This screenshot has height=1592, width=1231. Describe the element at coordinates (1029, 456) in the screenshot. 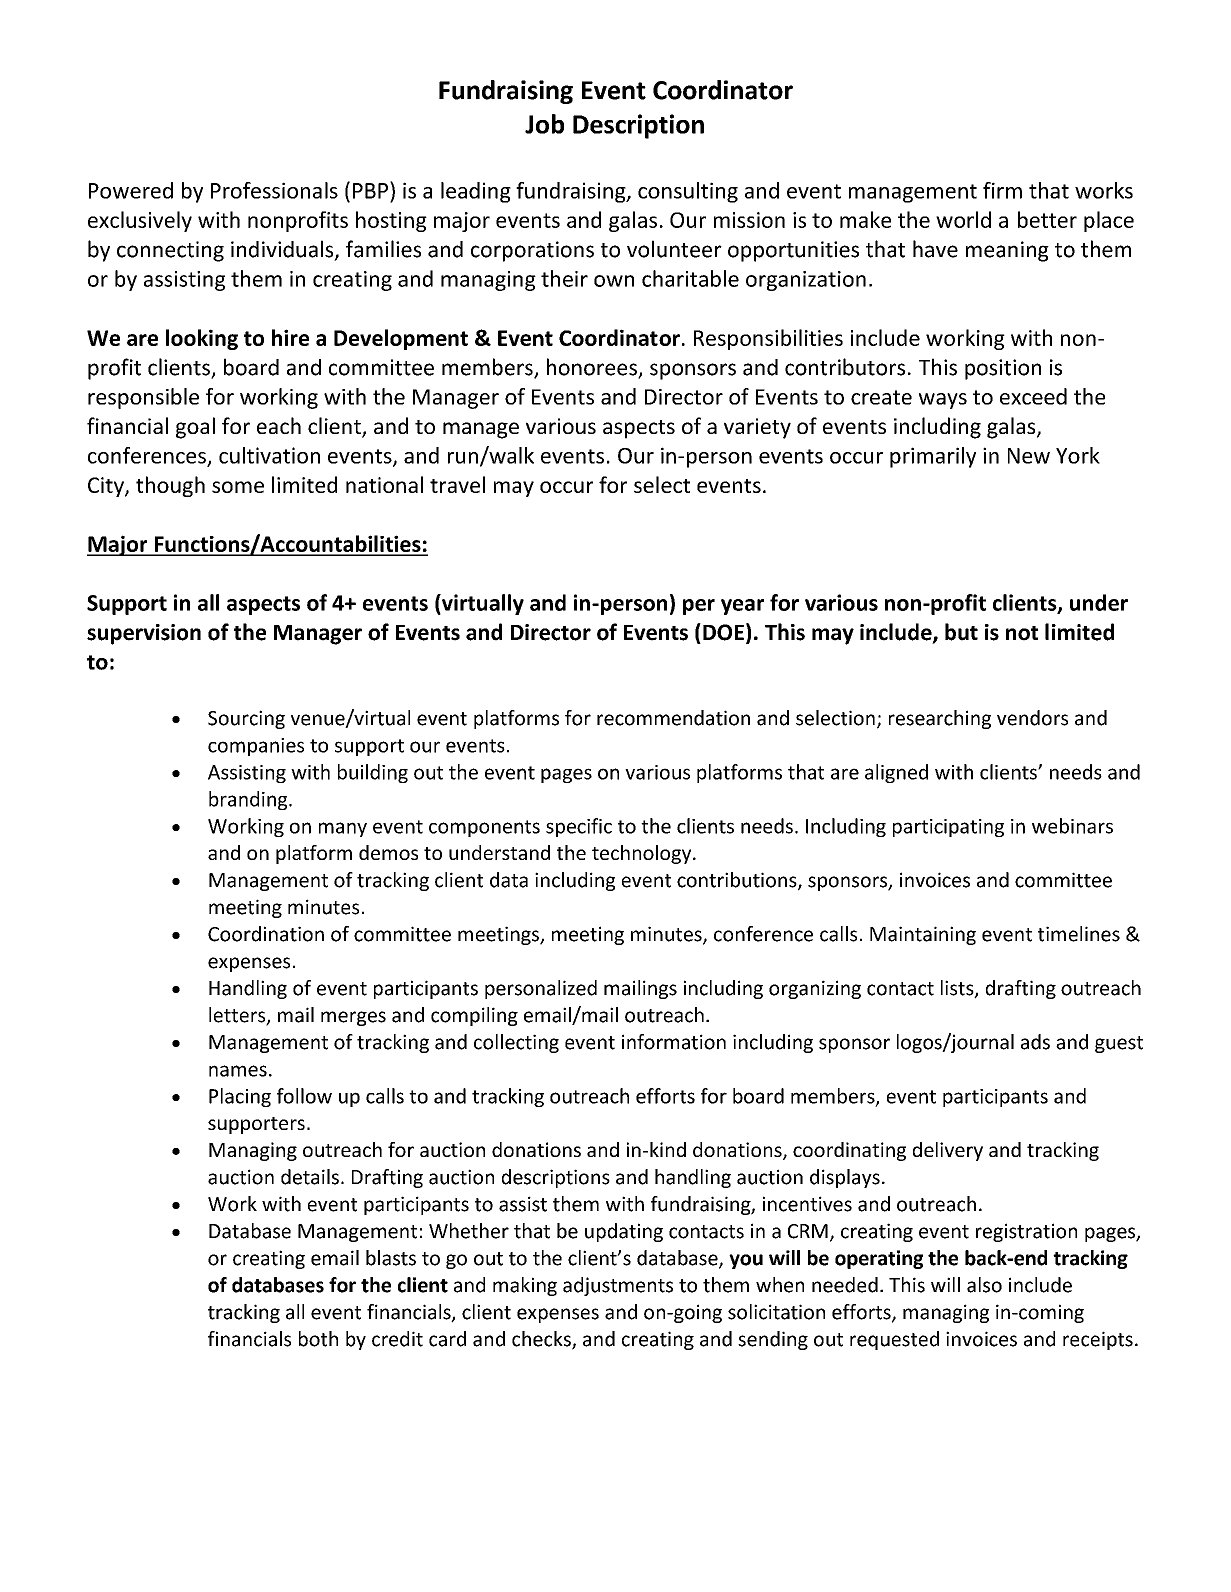

I see `New` at that location.
